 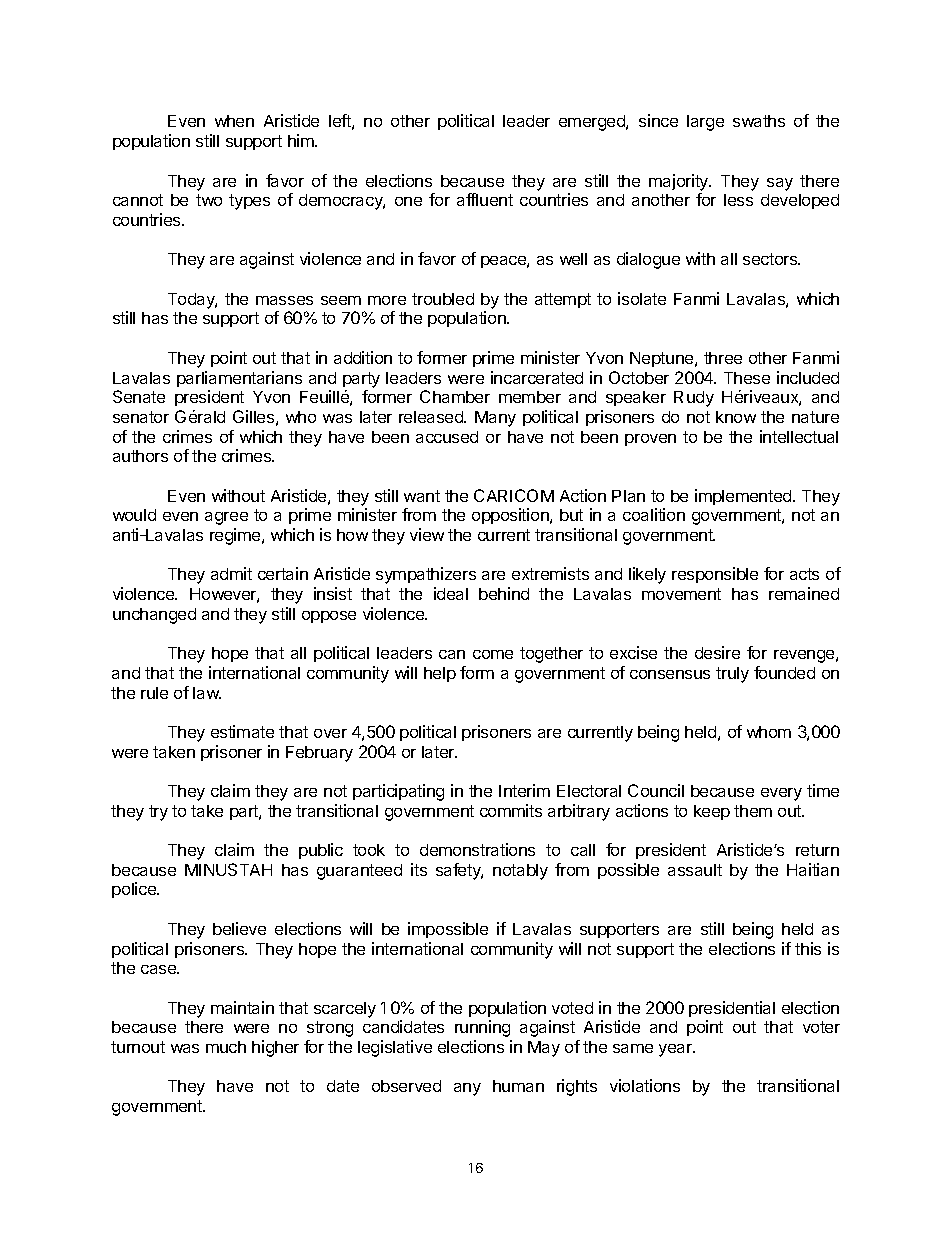 What do you see at coordinates (504, 593) in the page?
I see `behind` at bounding box center [504, 593].
